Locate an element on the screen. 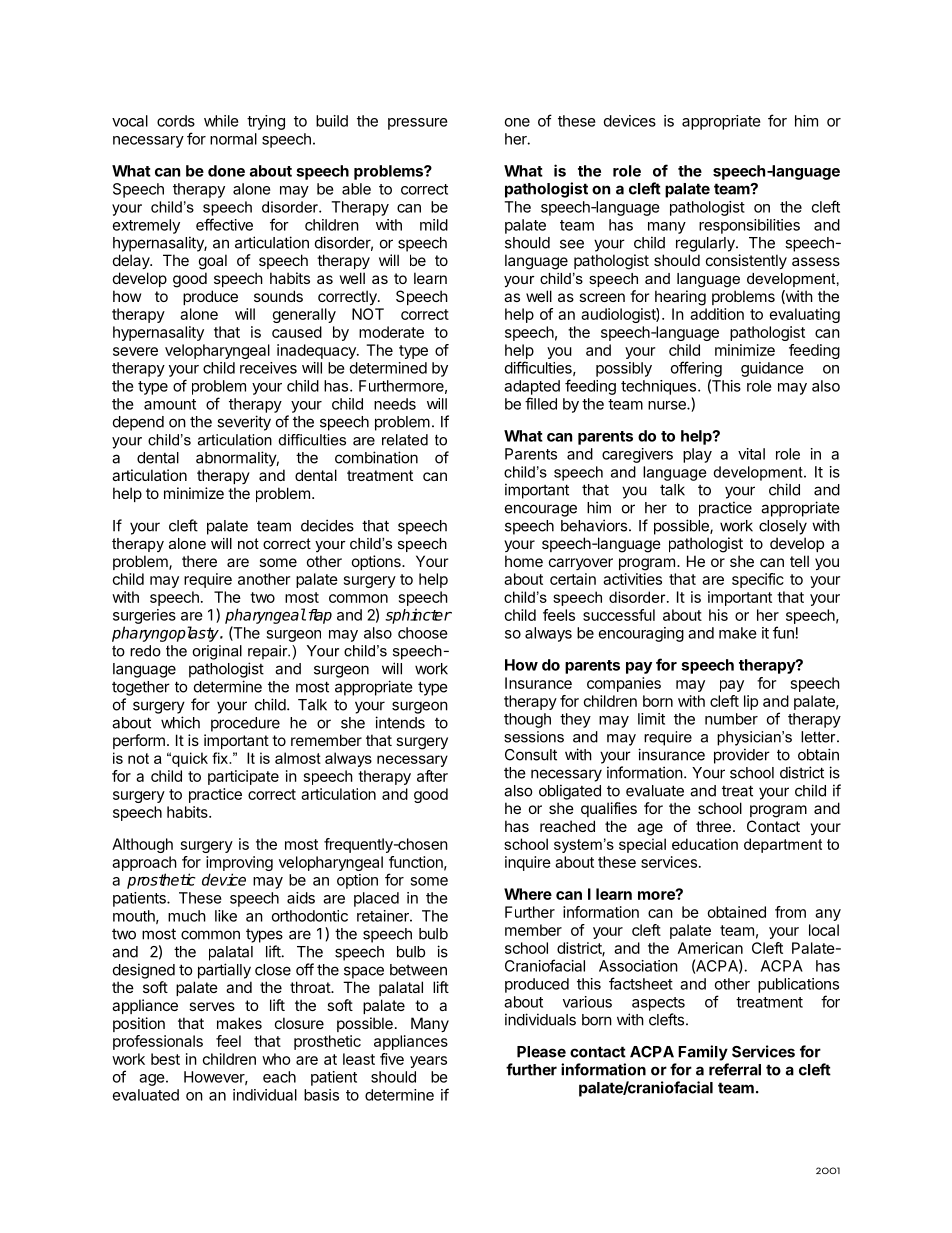  original is located at coordinates (217, 652).
